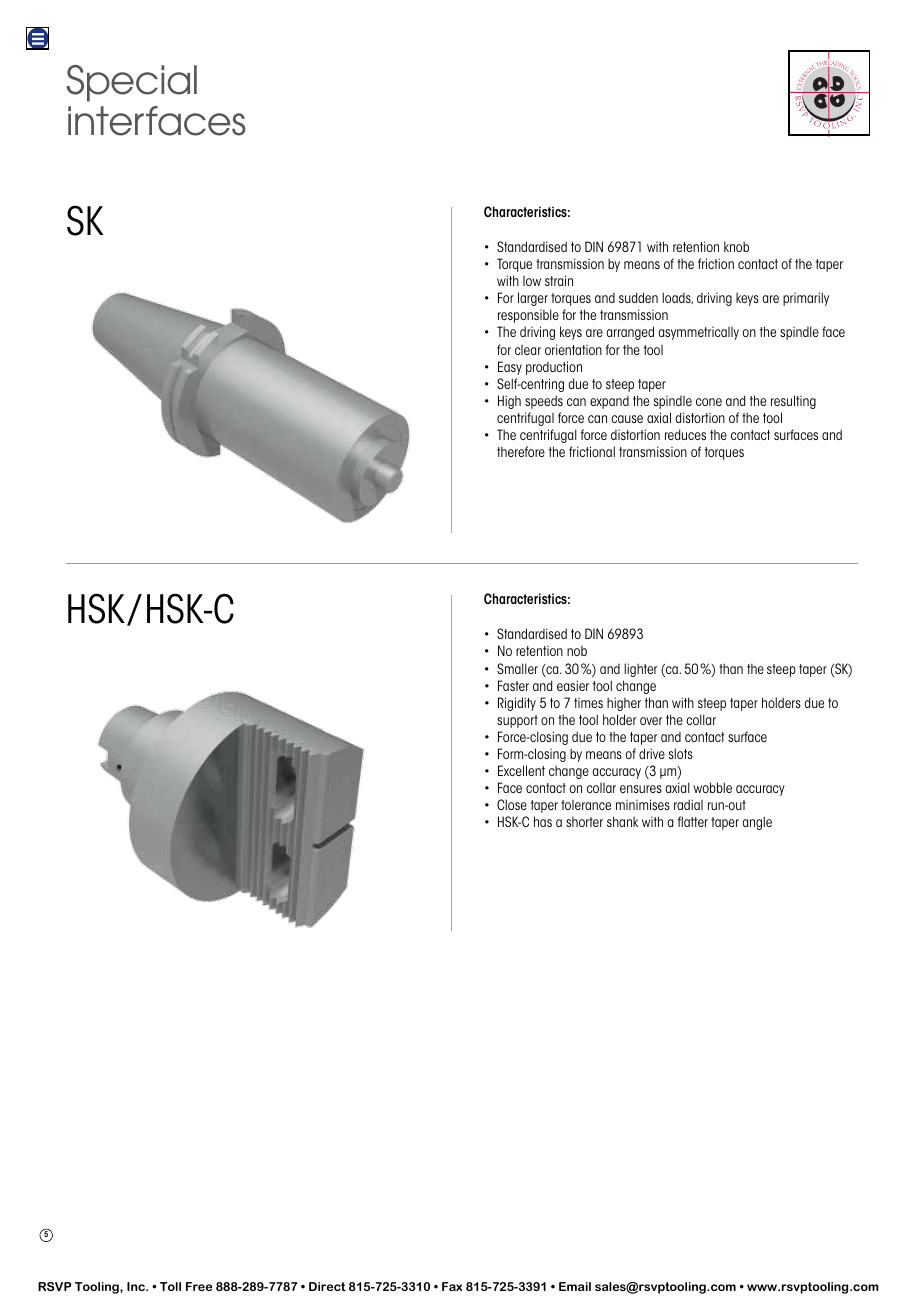  I want to click on knob, so click(736, 246).
